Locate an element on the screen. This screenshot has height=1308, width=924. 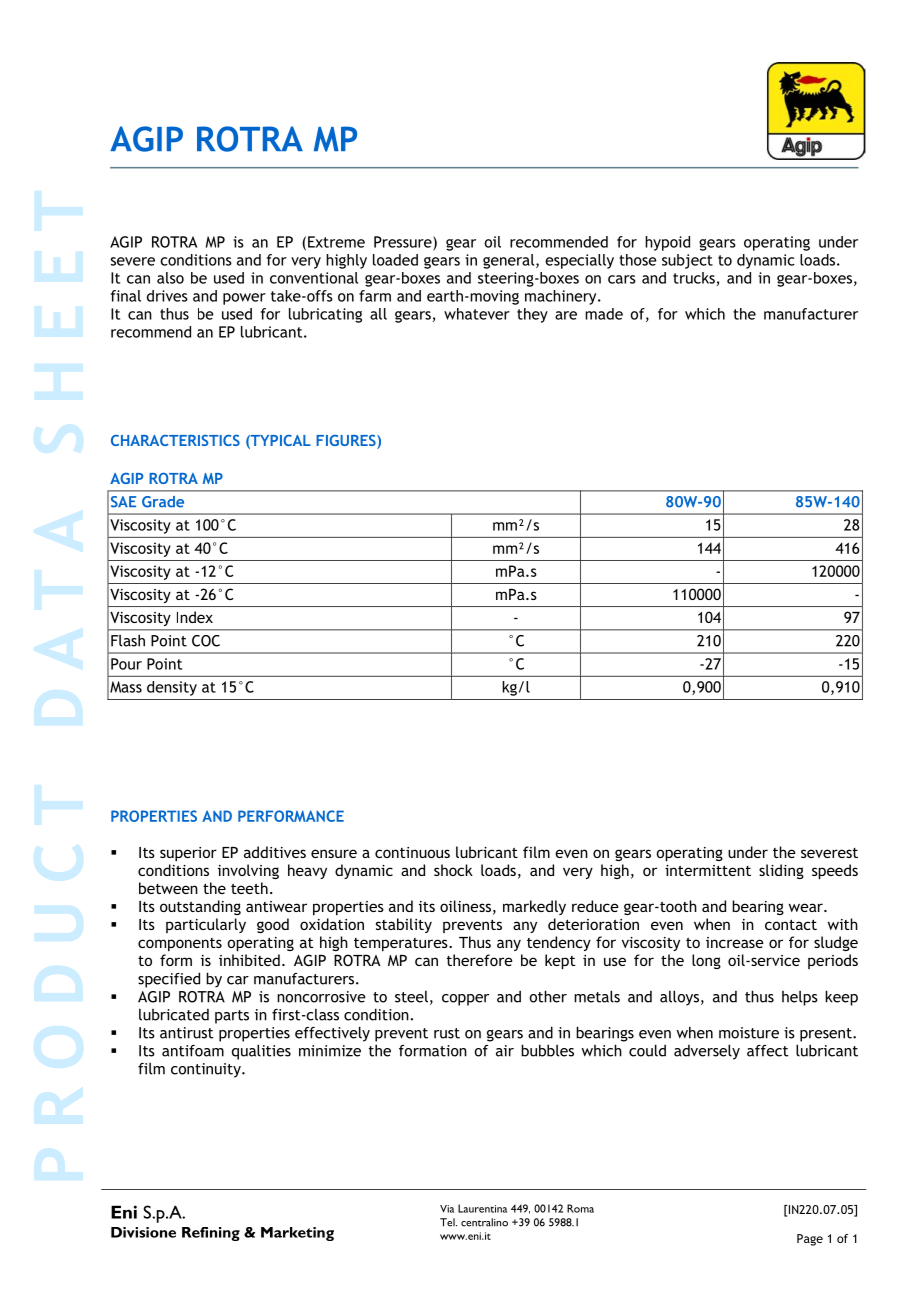
Via is located at coordinates (447, 1209).
